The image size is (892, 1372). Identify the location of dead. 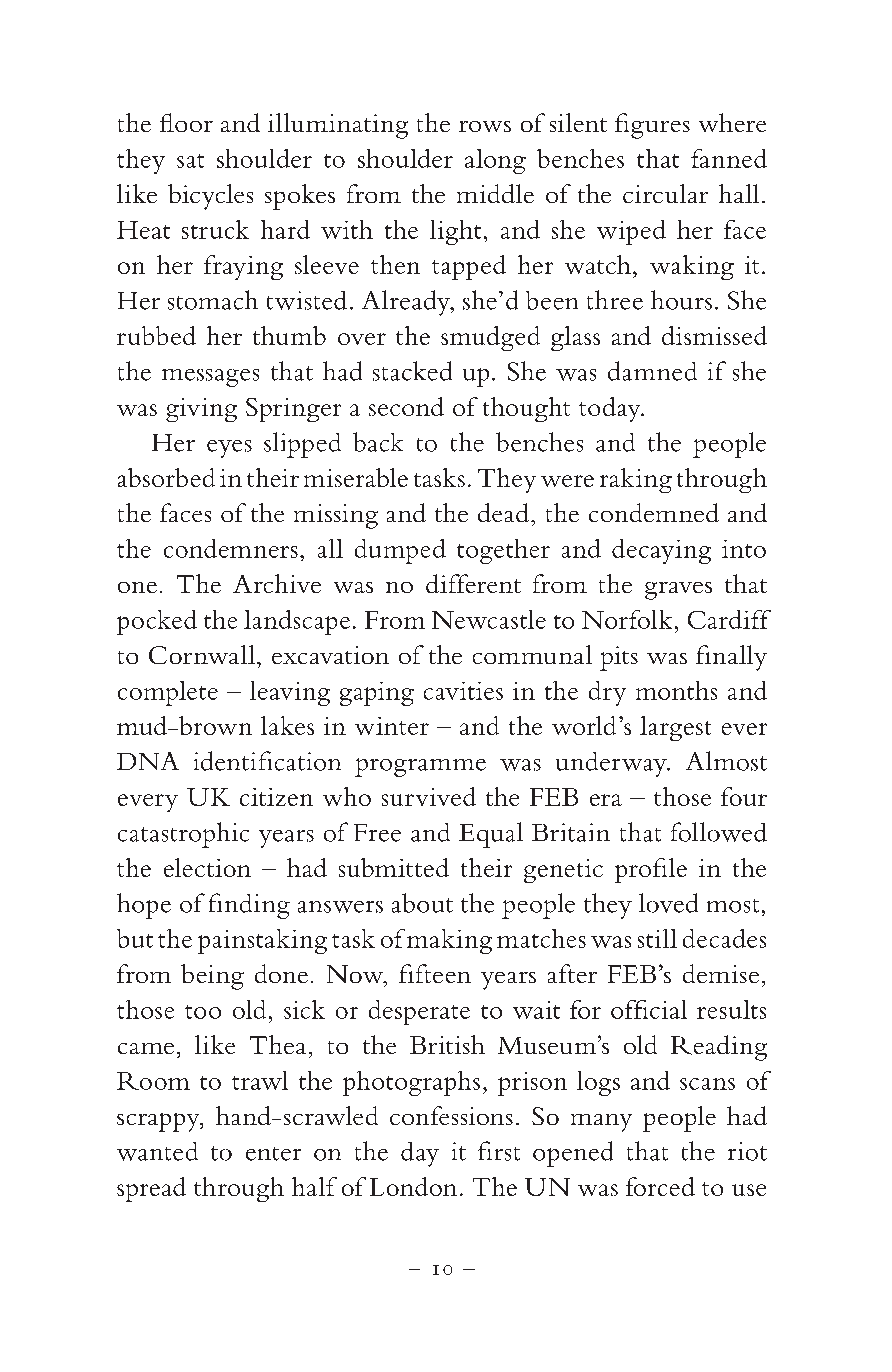
(503, 512).
